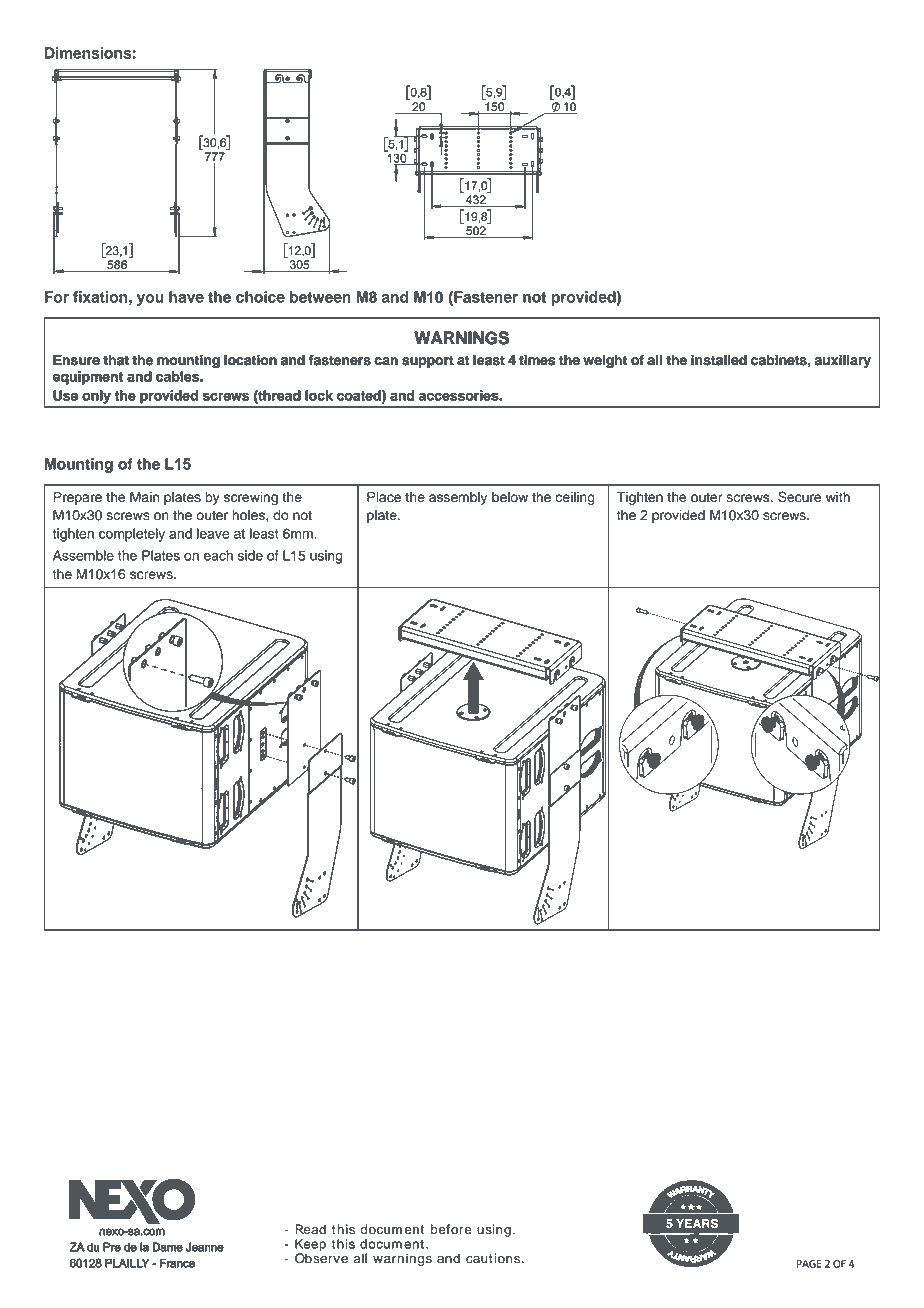  I want to click on PAGE, so click(809, 1264).
